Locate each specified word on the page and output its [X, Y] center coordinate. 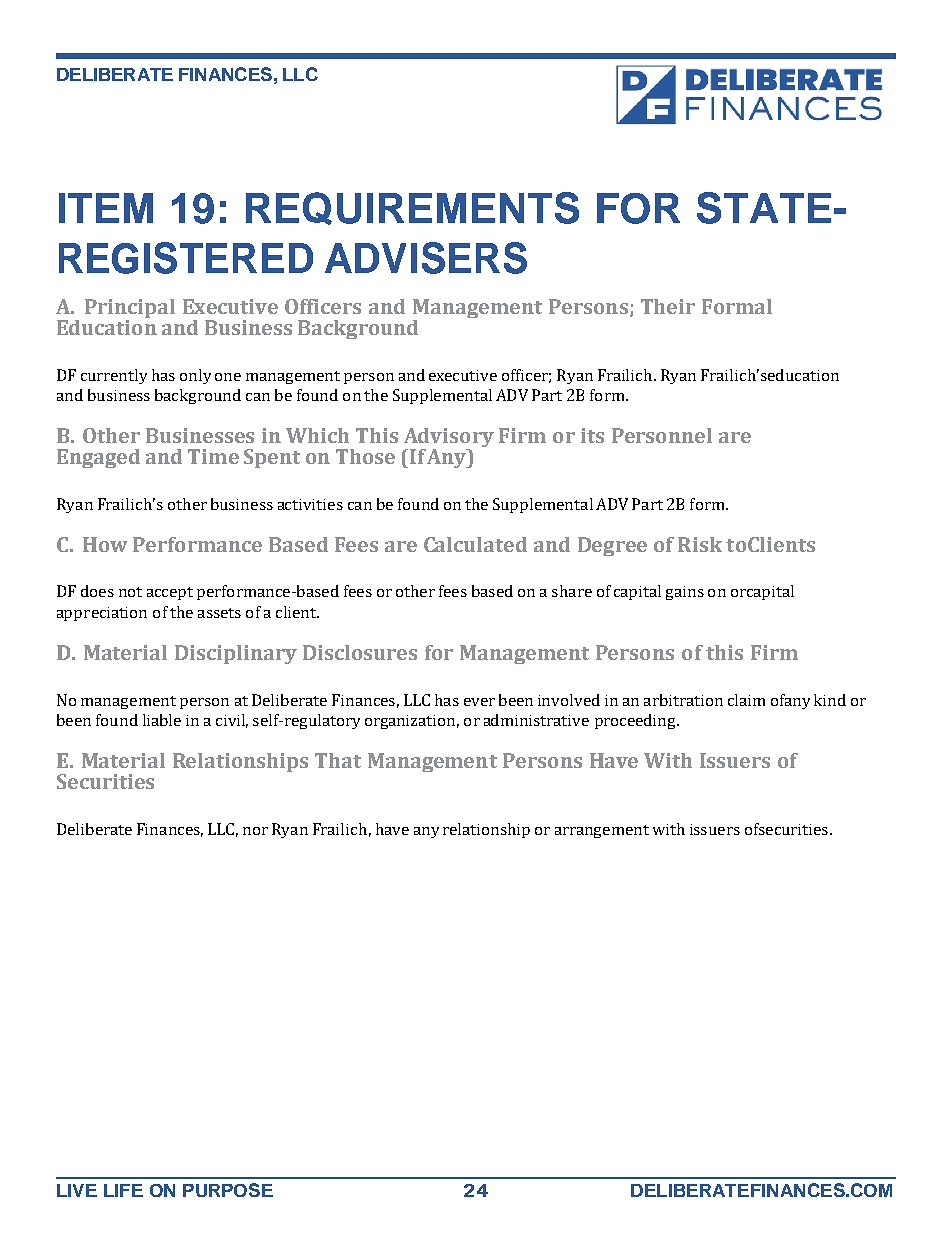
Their [668, 306]
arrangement [602, 831]
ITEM [106, 208]
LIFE [123, 1190]
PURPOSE [228, 1190]
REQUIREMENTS [412, 208]
